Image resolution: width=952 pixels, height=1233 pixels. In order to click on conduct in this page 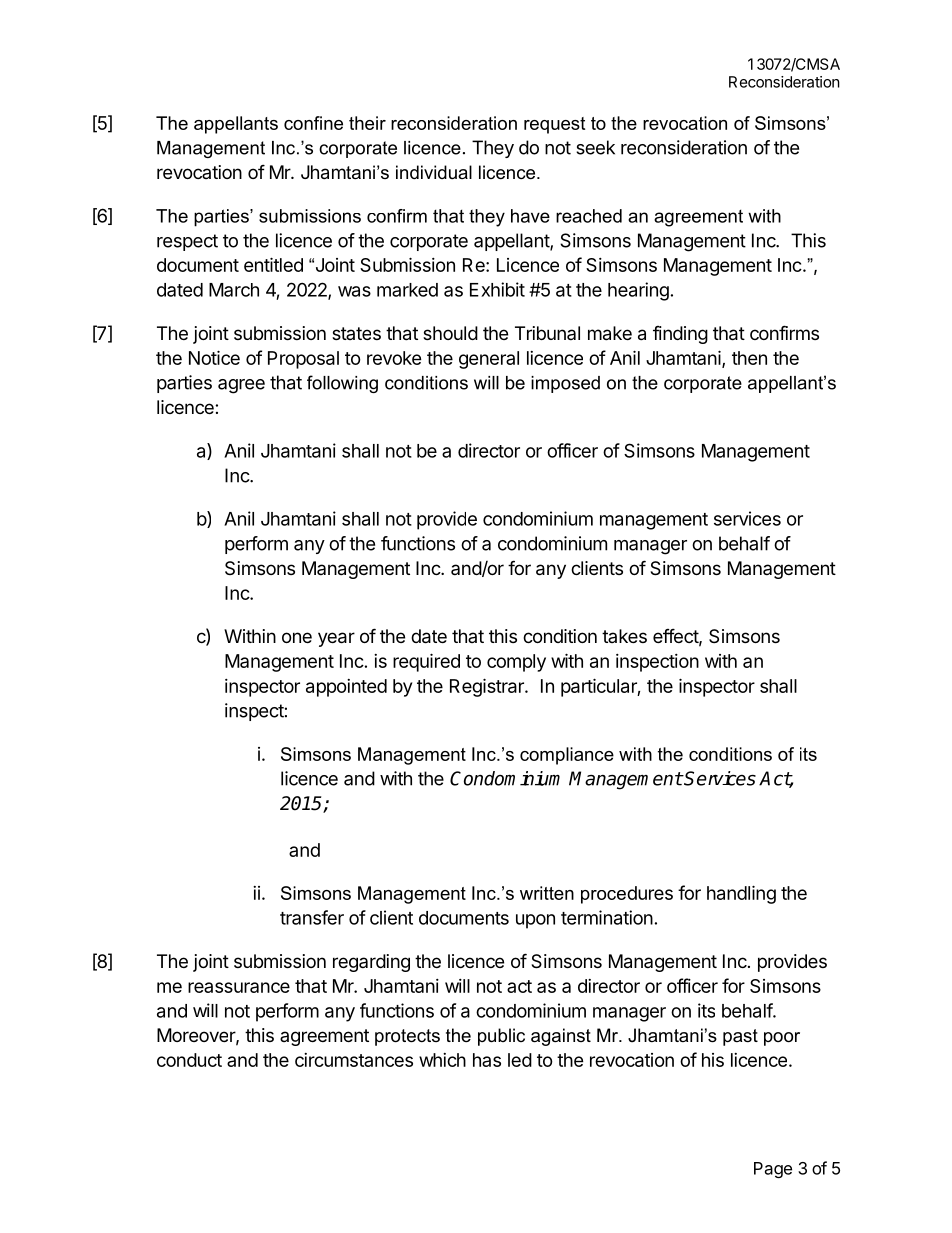, I will do `click(189, 1060)`.
